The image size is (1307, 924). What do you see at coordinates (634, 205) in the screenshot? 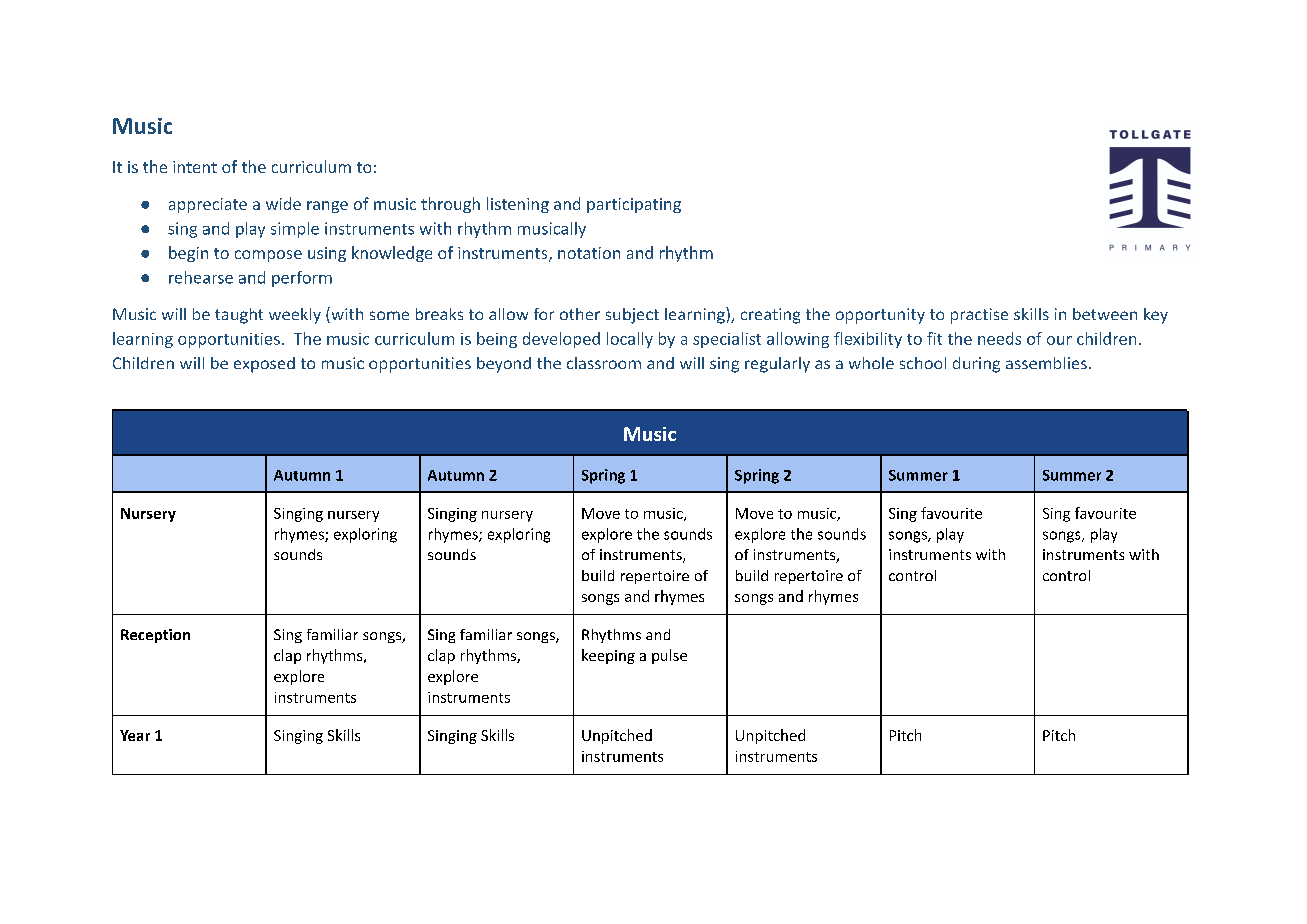
I see `participating` at bounding box center [634, 205].
